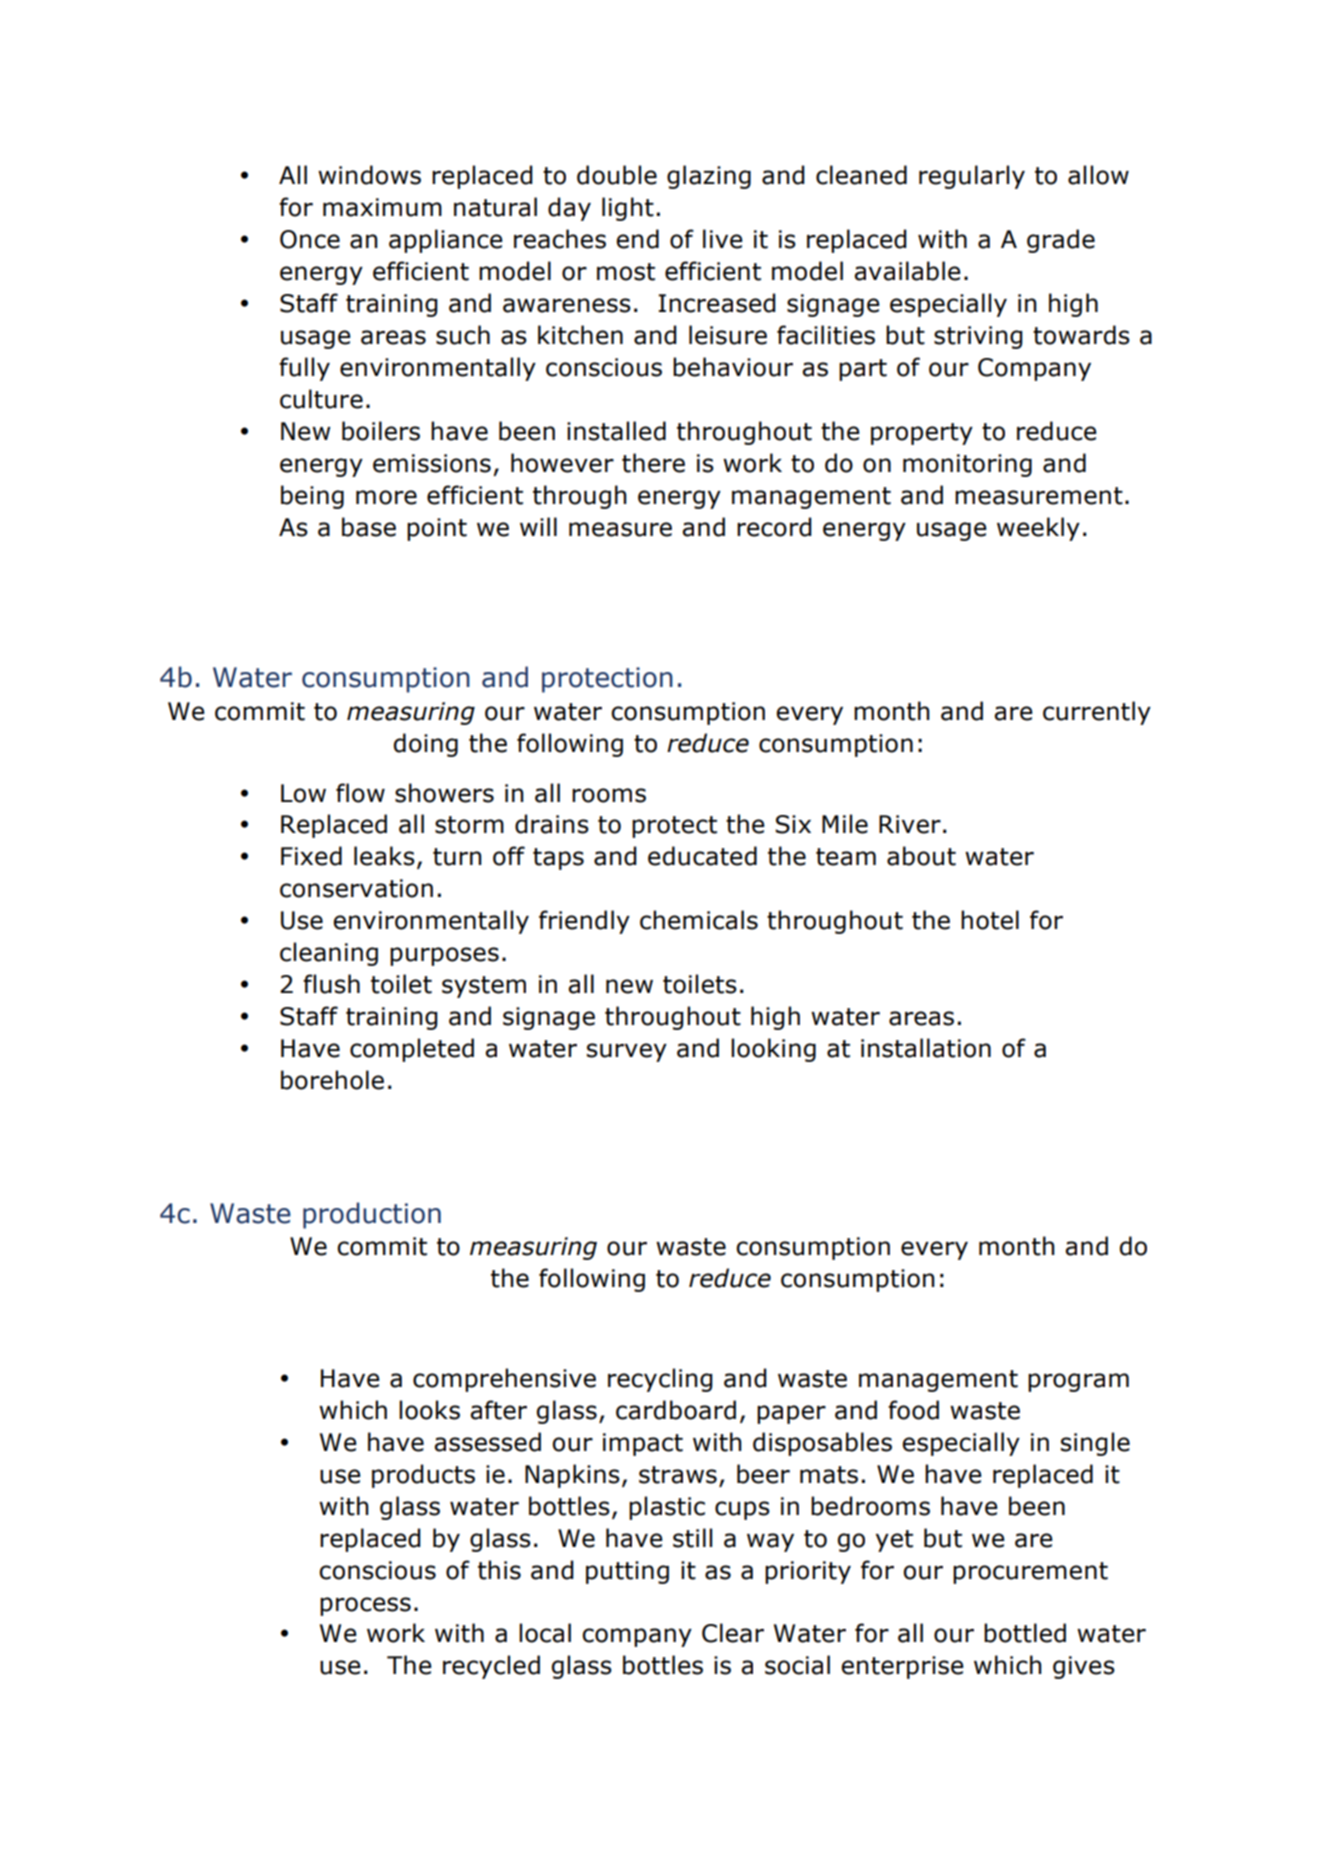 This page has height=1866, width=1318. What do you see at coordinates (723, 239) in the page?
I see `live` at bounding box center [723, 239].
